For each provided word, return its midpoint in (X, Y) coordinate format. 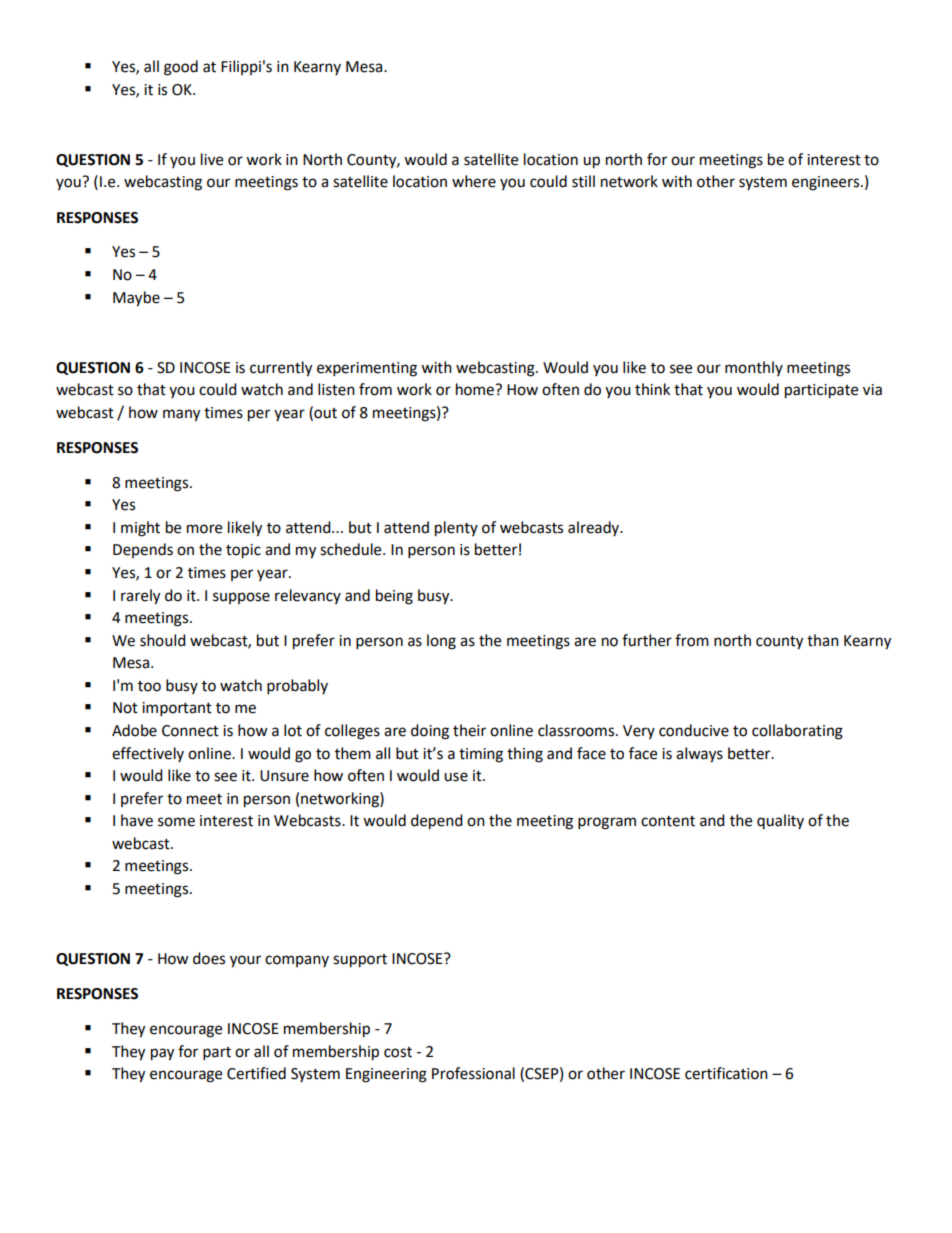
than (823, 640)
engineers (827, 183)
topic (243, 551)
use (456, 777)
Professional (473, 1073)
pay (162, 1054)
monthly (754, 368)
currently (281, 369)
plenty (456, 529)
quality (780, 821)
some (176, 822)
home (476, 389)
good (181, 68)
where (474, 181)
